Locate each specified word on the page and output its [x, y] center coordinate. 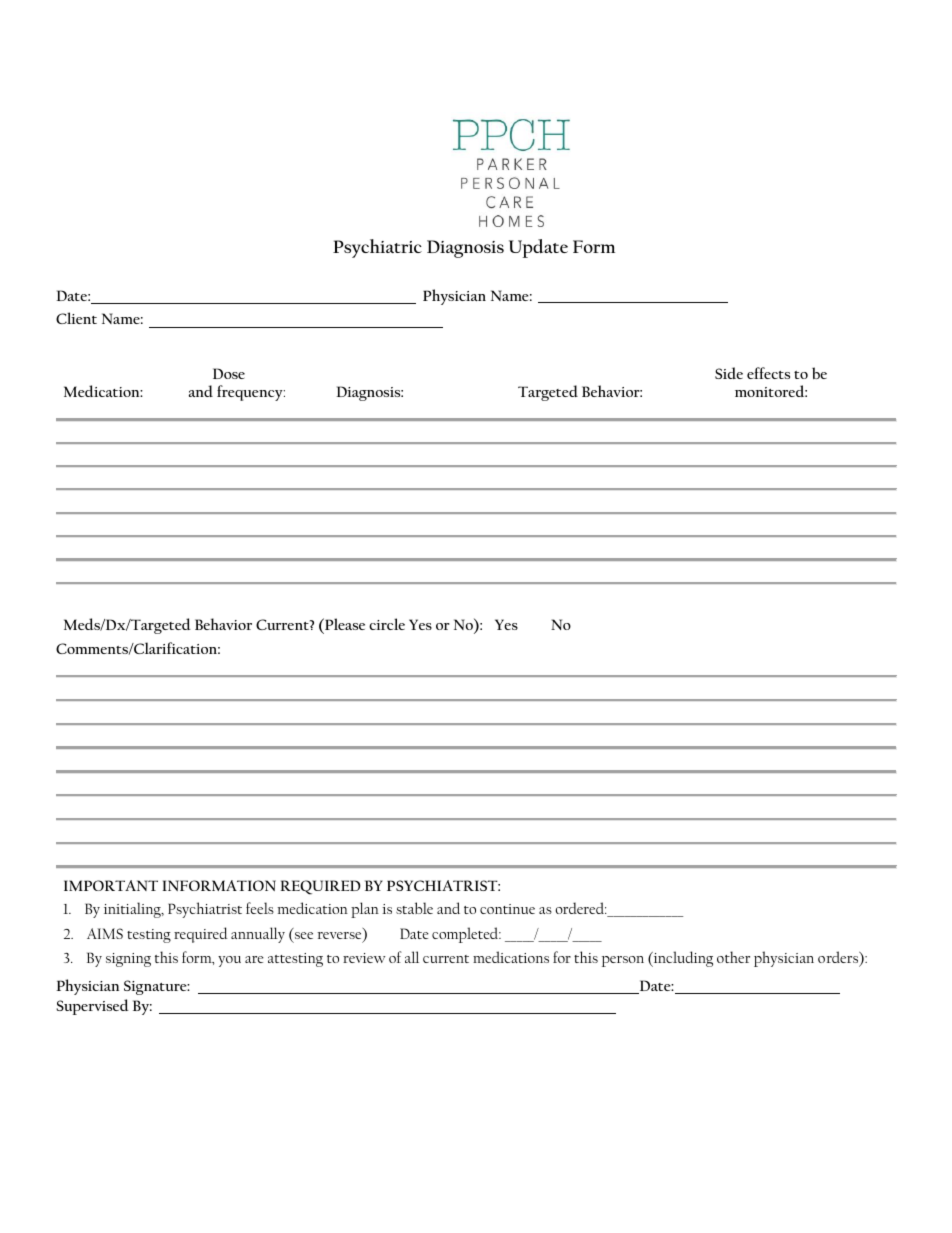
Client [76, 318]
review [364, 958]
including [682, 959]
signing [128, 960]
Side [729, 373]
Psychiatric [377, 248]
